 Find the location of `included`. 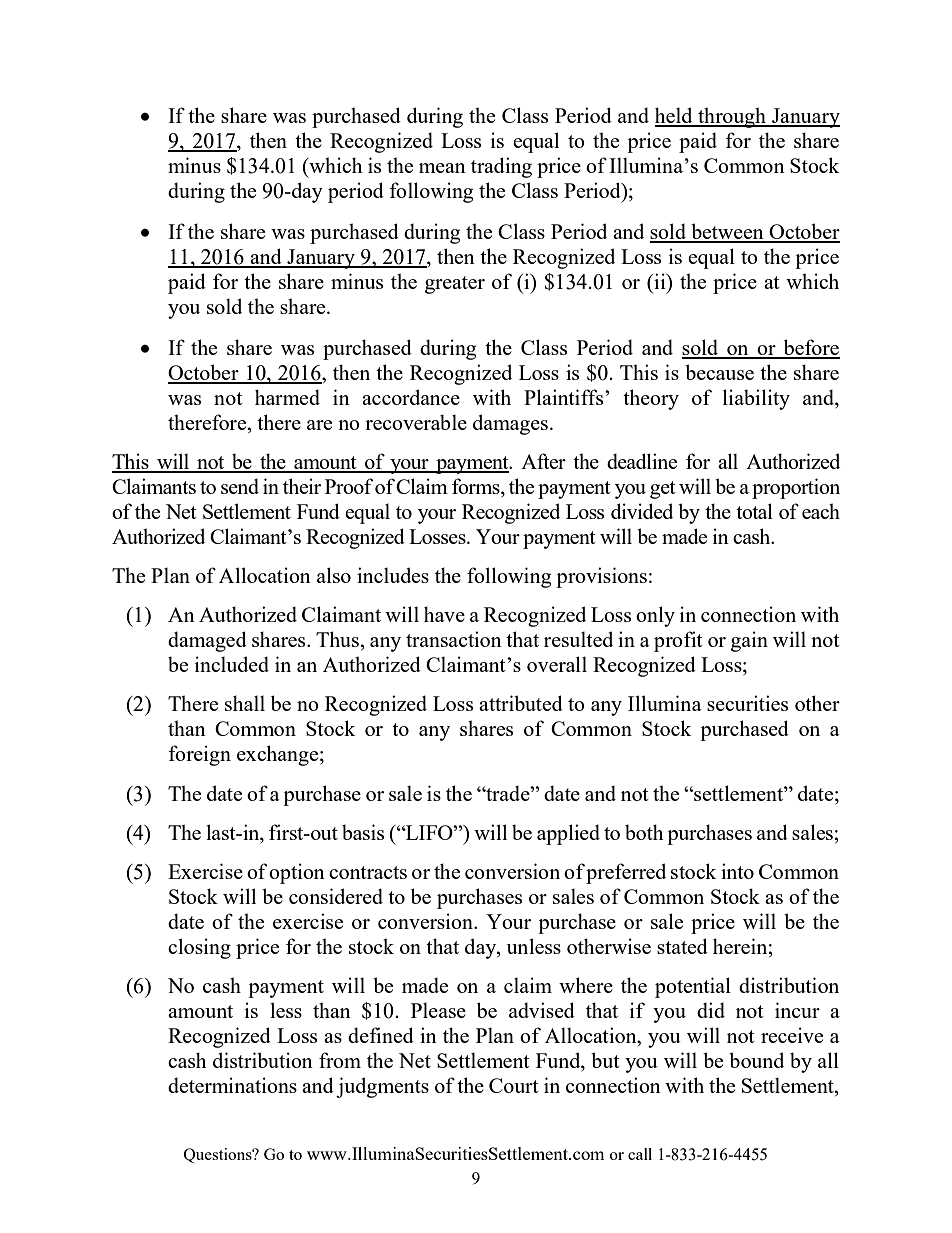

included is located at coordinates (232, 664).
